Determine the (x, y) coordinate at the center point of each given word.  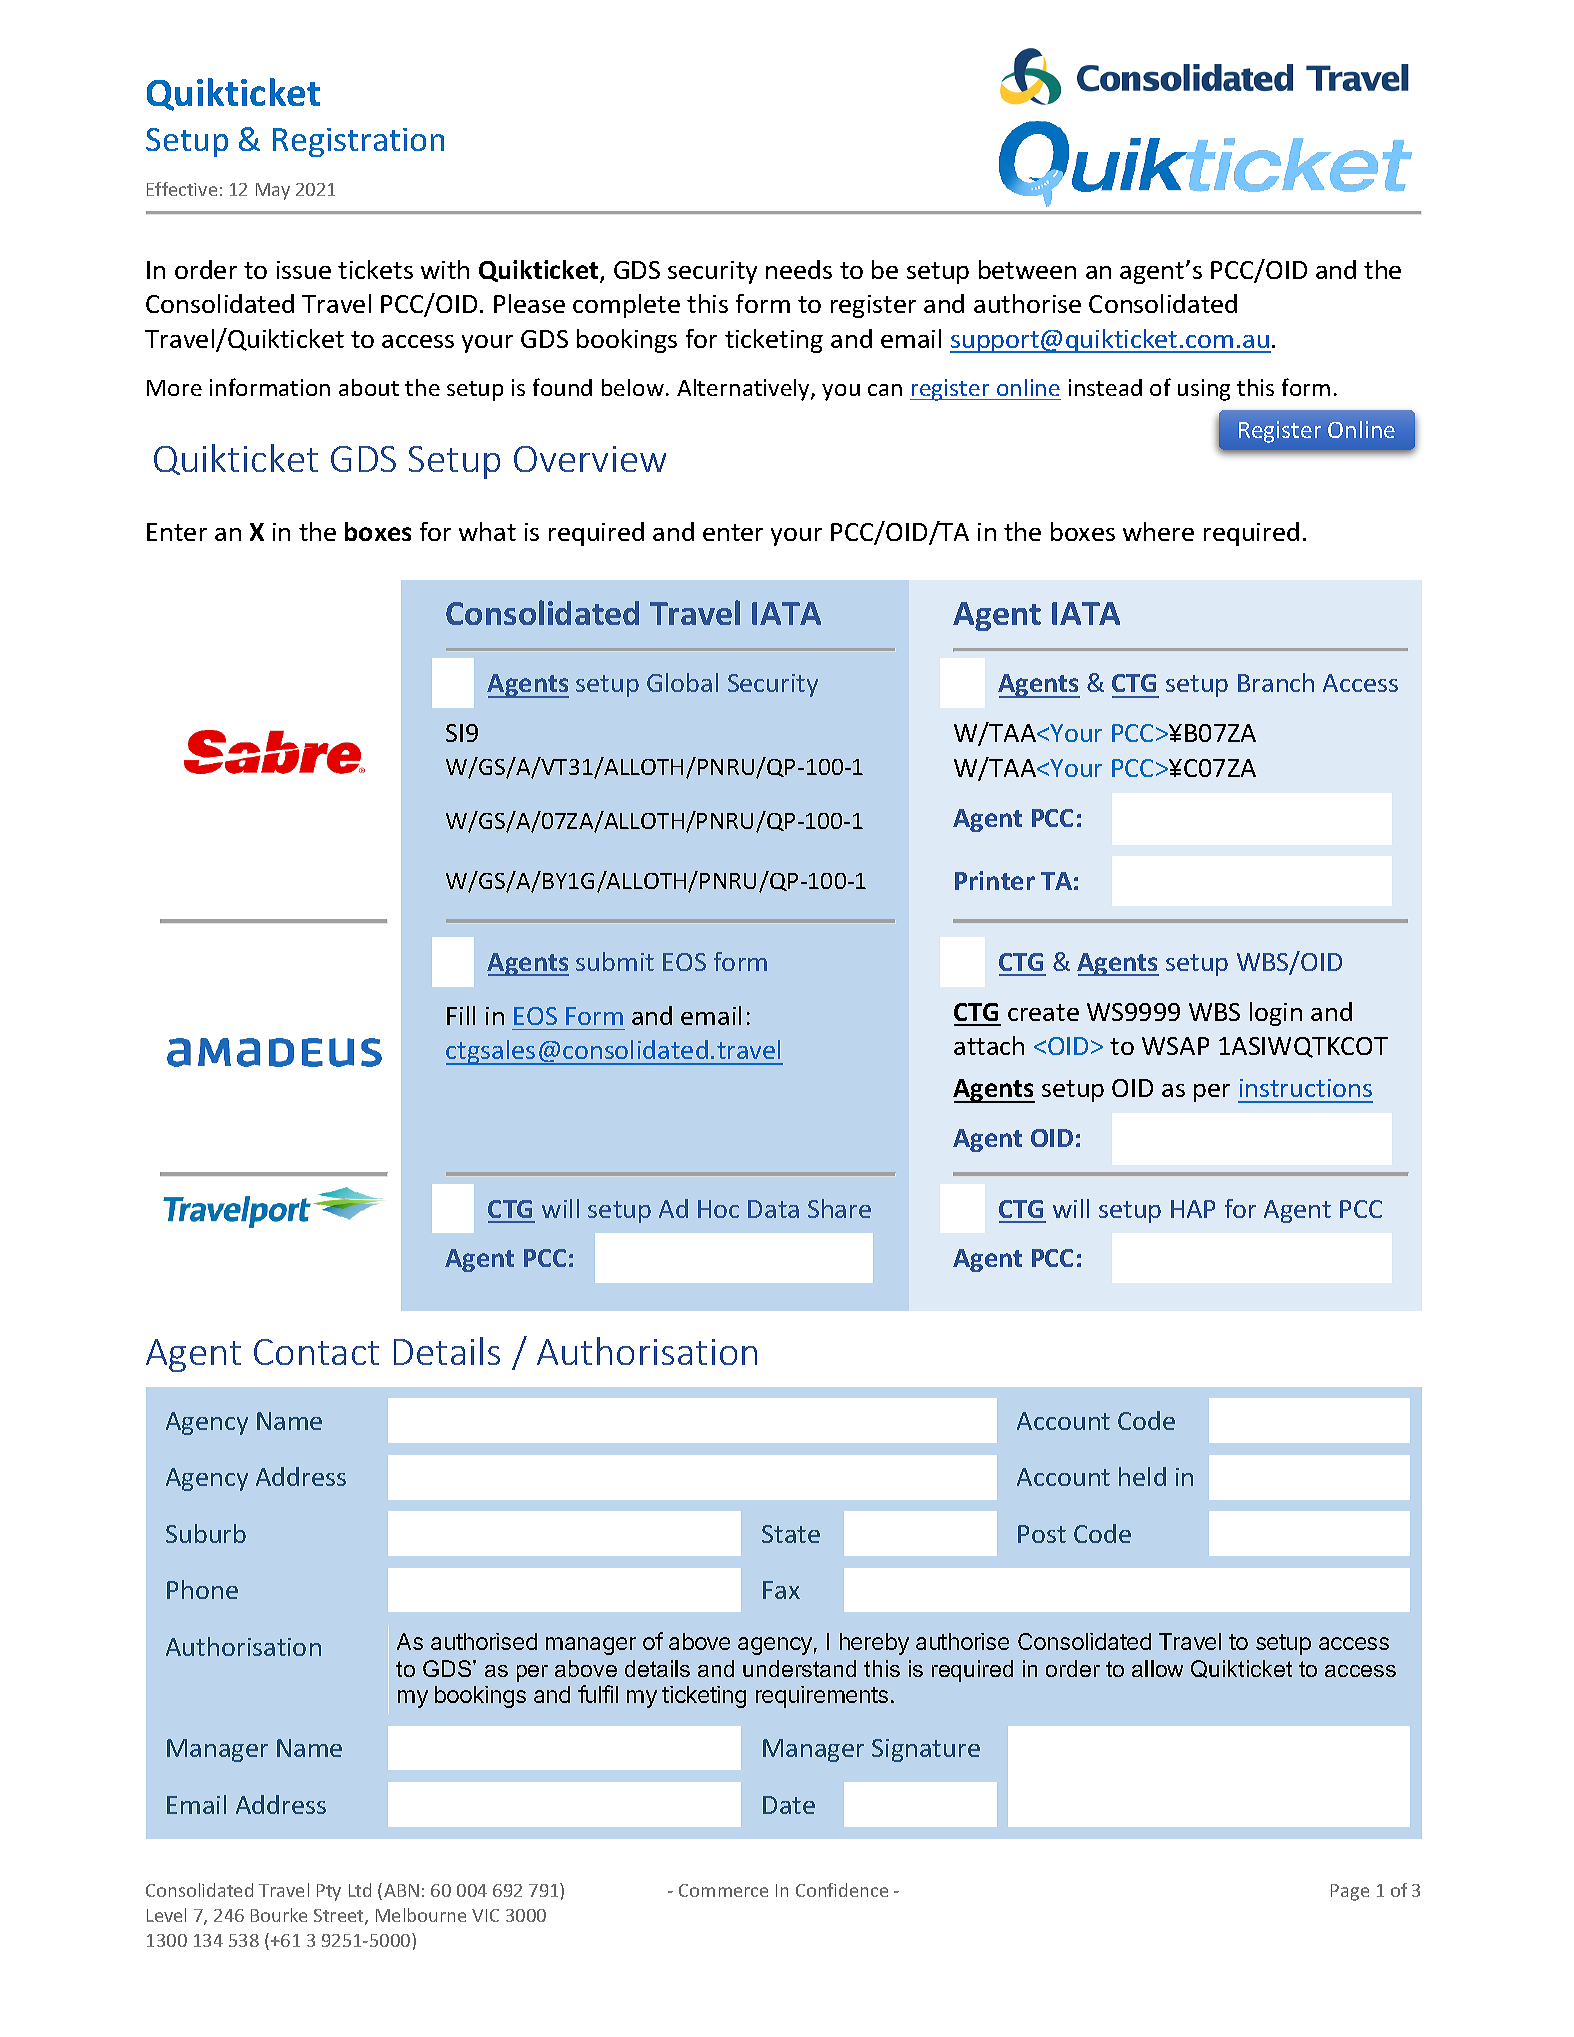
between (1027, 269)
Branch (1276, 682)
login (1276, 1014)
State (791, 1534)
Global (682, 682)
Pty (329, 1892)
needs (799, 269)
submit (615, 961)
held (1142, 1476)
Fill (461, 1015)
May (273, 191)
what (487, 531)
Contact (316, 1352)
